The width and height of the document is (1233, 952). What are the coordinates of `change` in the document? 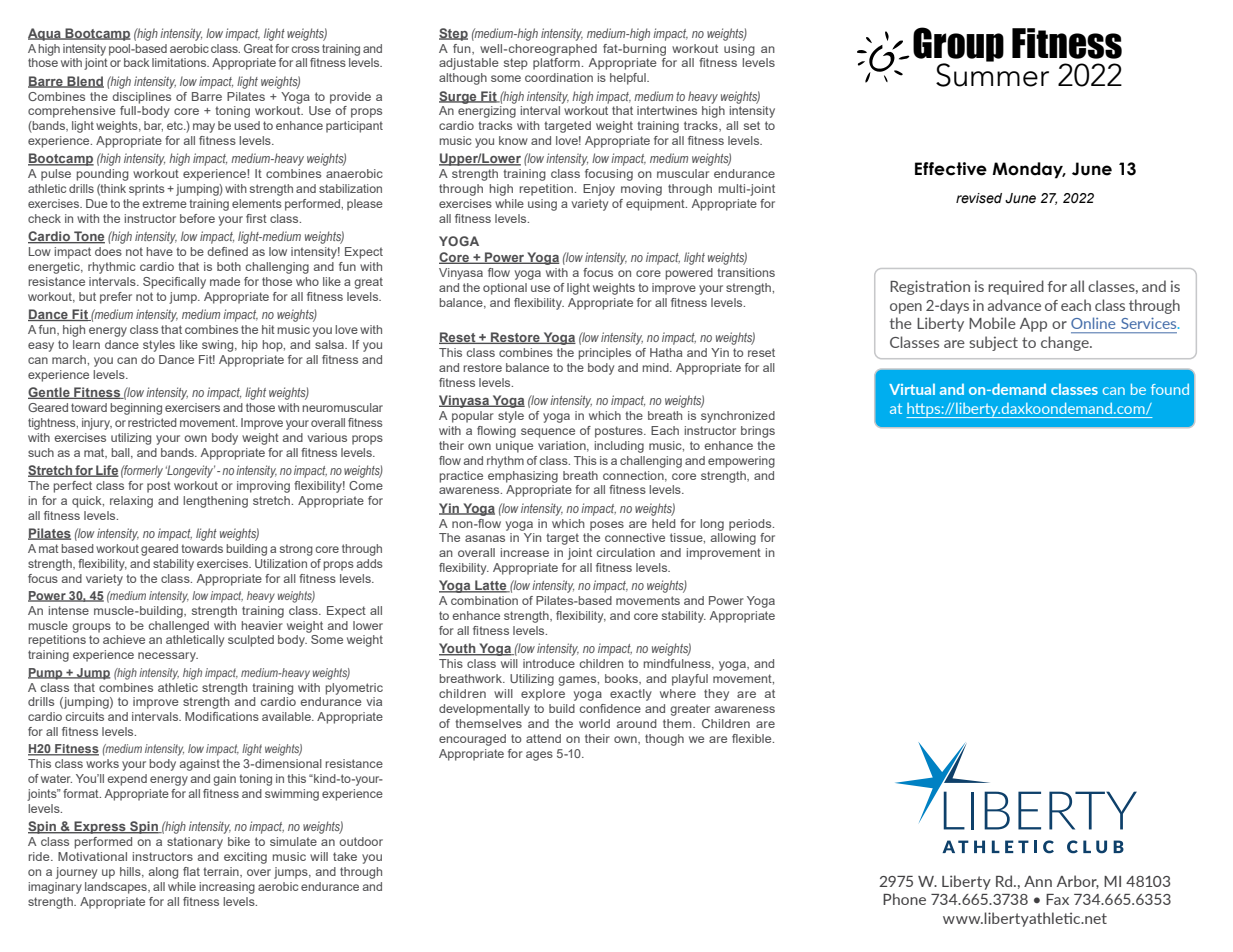 It's located at (1066, 343).
